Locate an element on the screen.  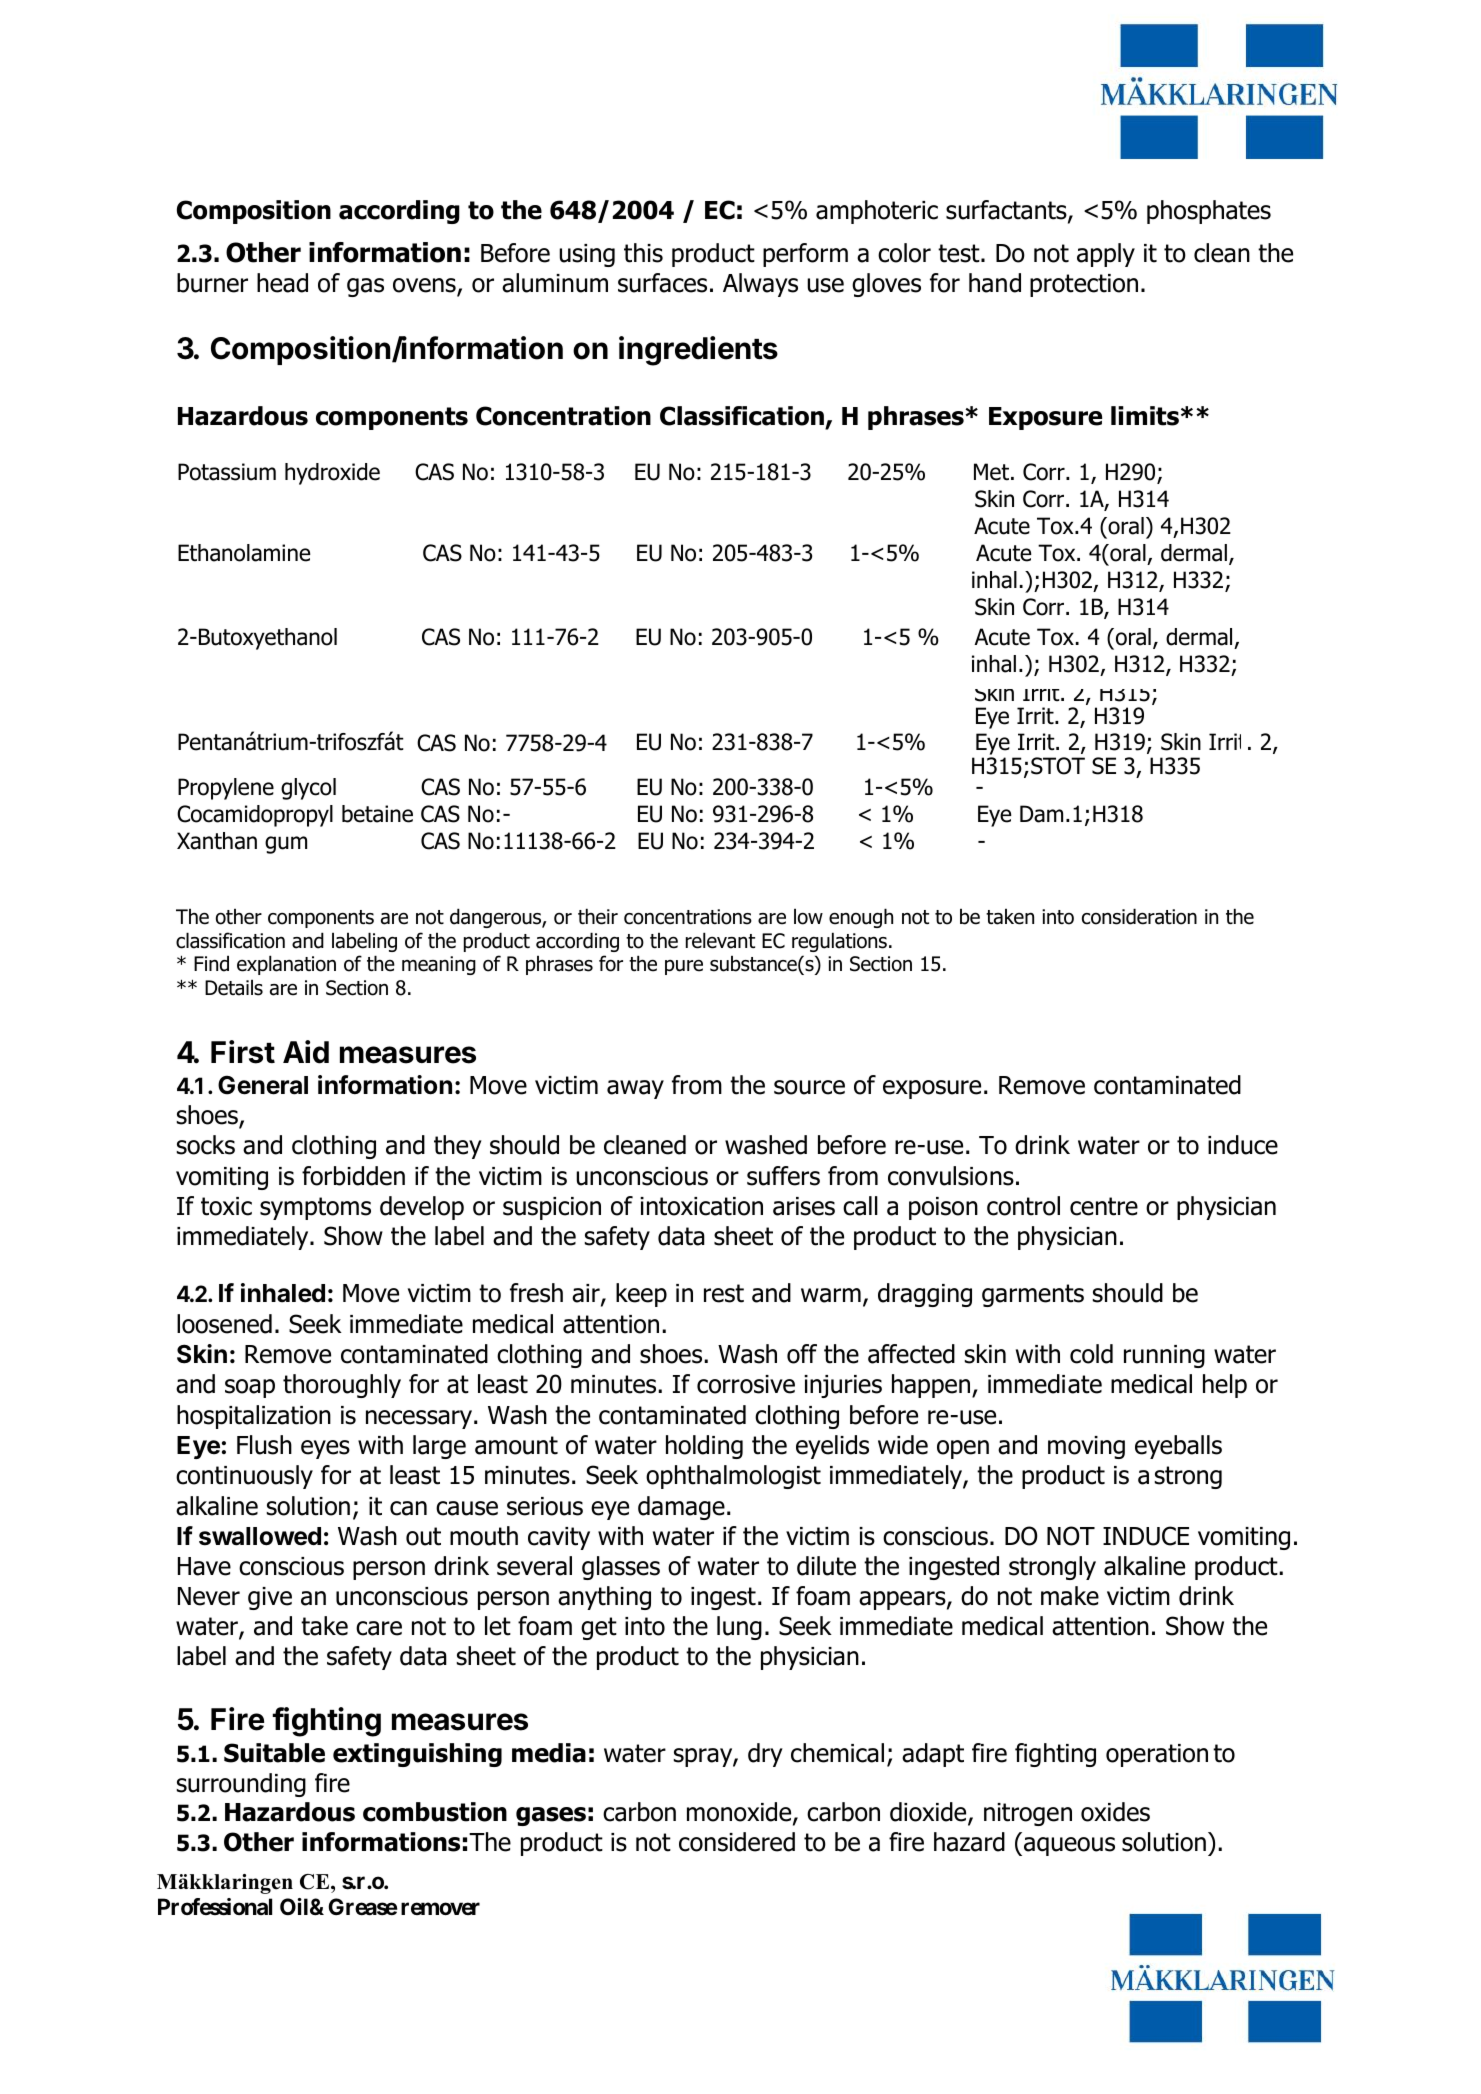
Always is located at coordinates (760, 285).
